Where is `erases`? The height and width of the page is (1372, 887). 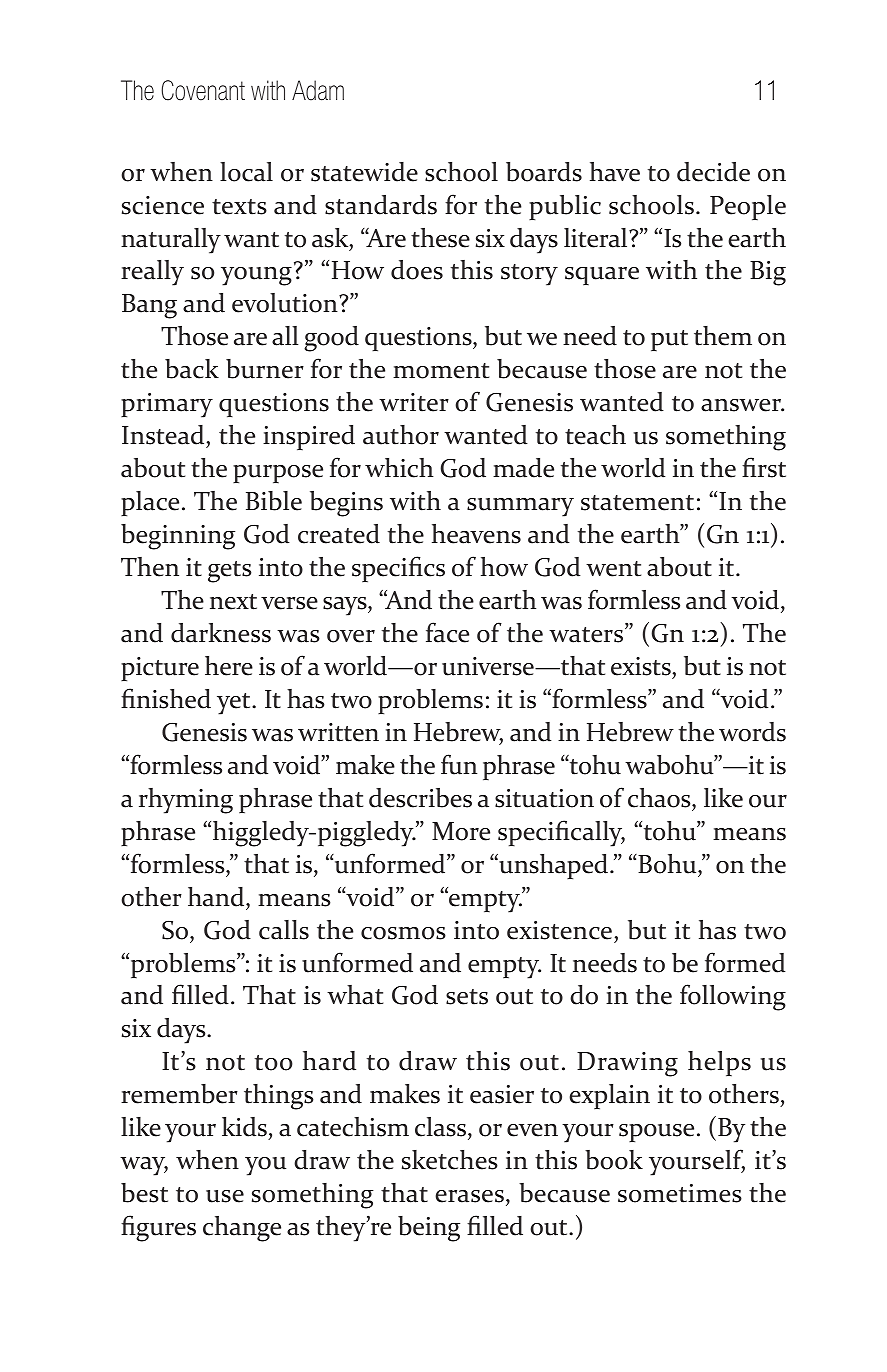 erases is located at coordinates (469, 1196).
